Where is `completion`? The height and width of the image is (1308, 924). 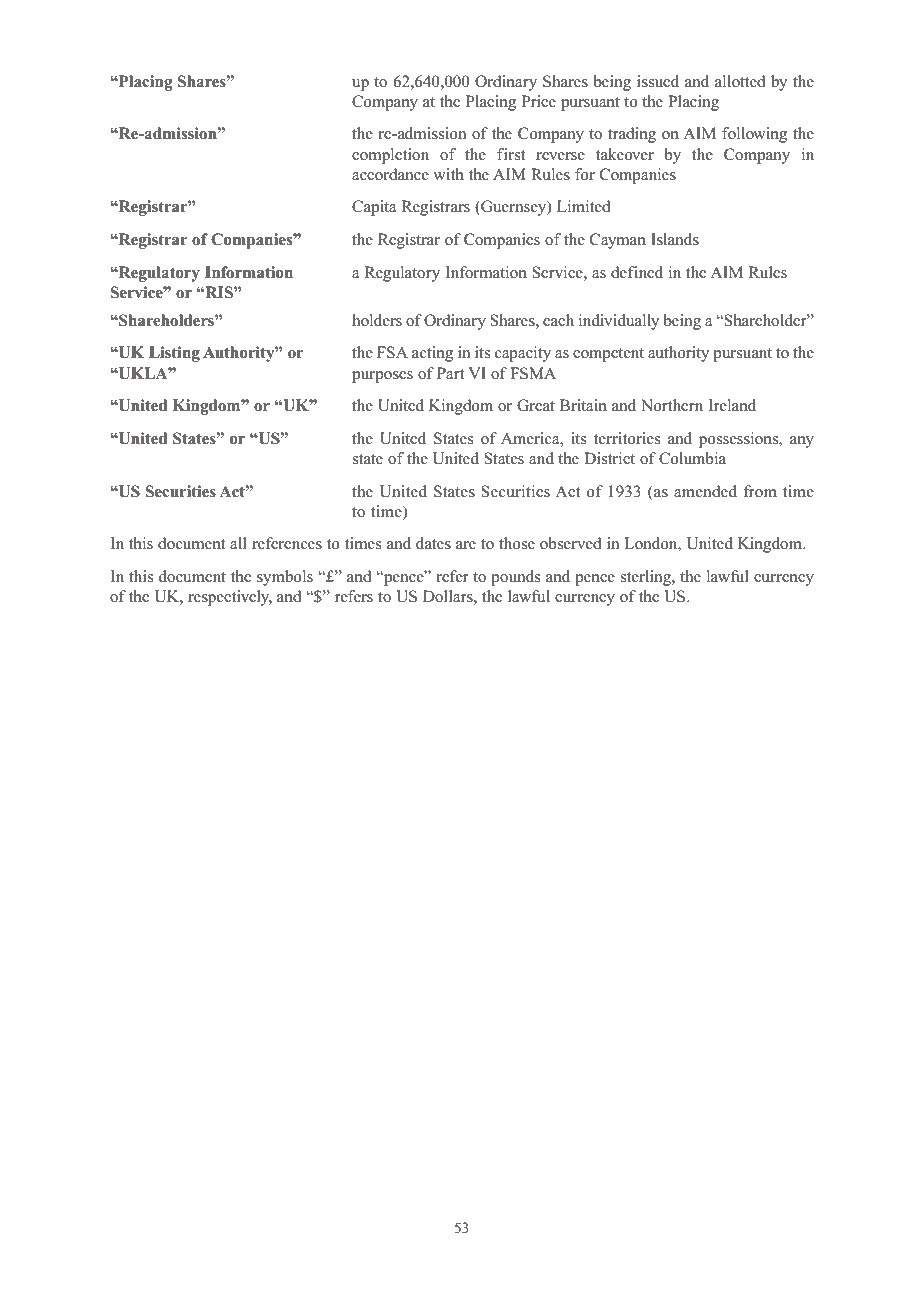 completion is located at coordinates (390, 156).
